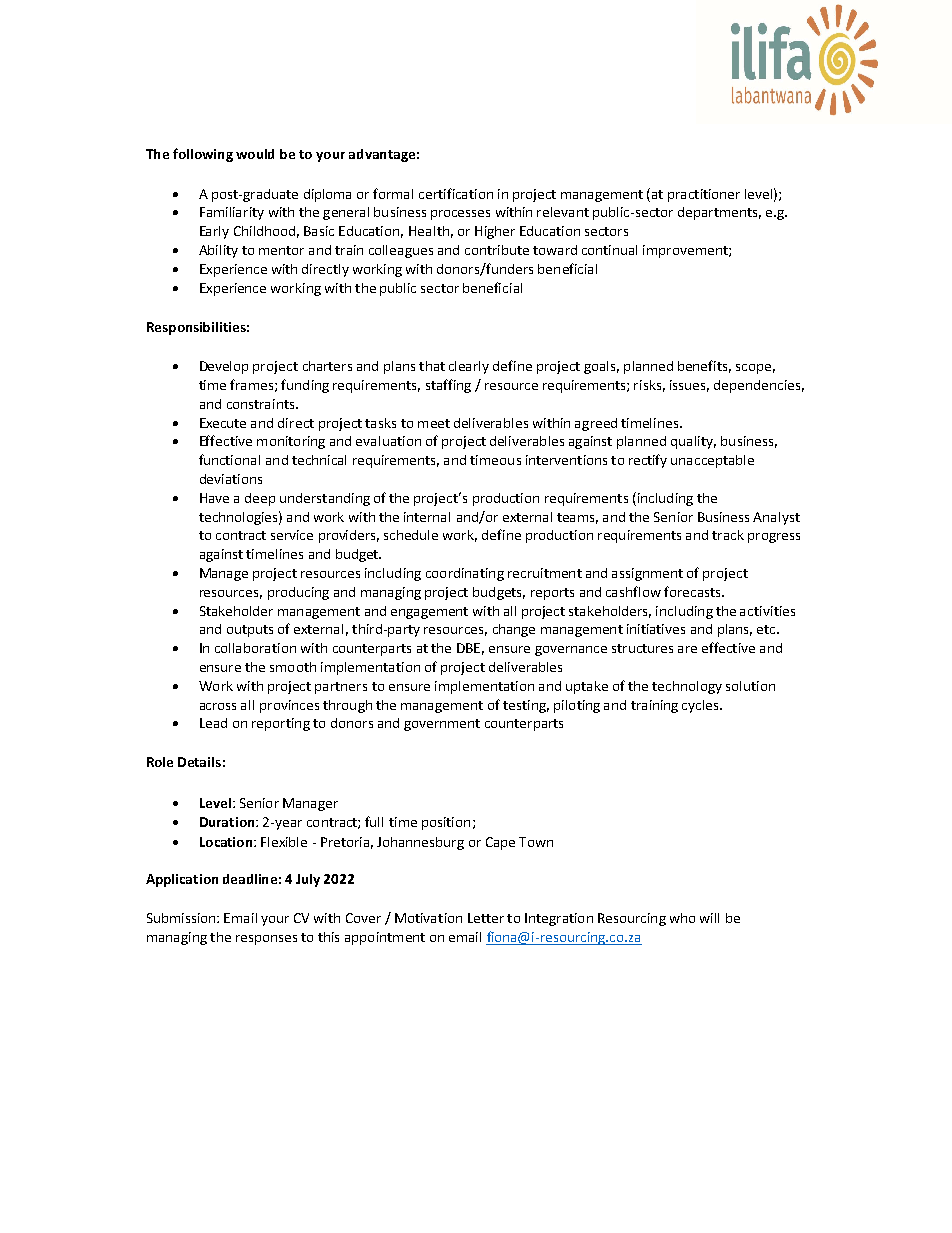  I want to click on responses, so click(266, 940).
